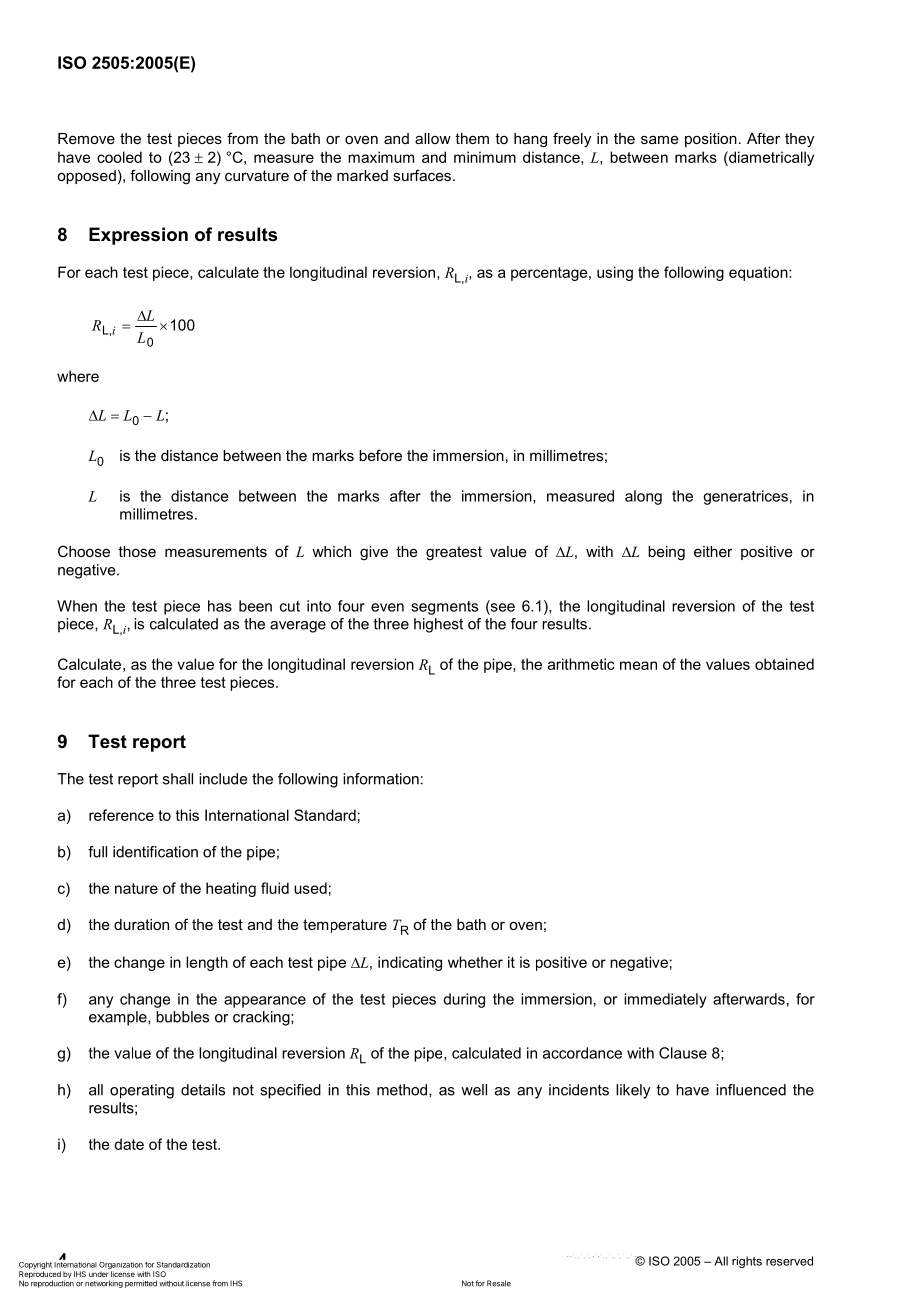 This screenshot has height=1308, width=924. I want to click on shall, so click(178, 779).
